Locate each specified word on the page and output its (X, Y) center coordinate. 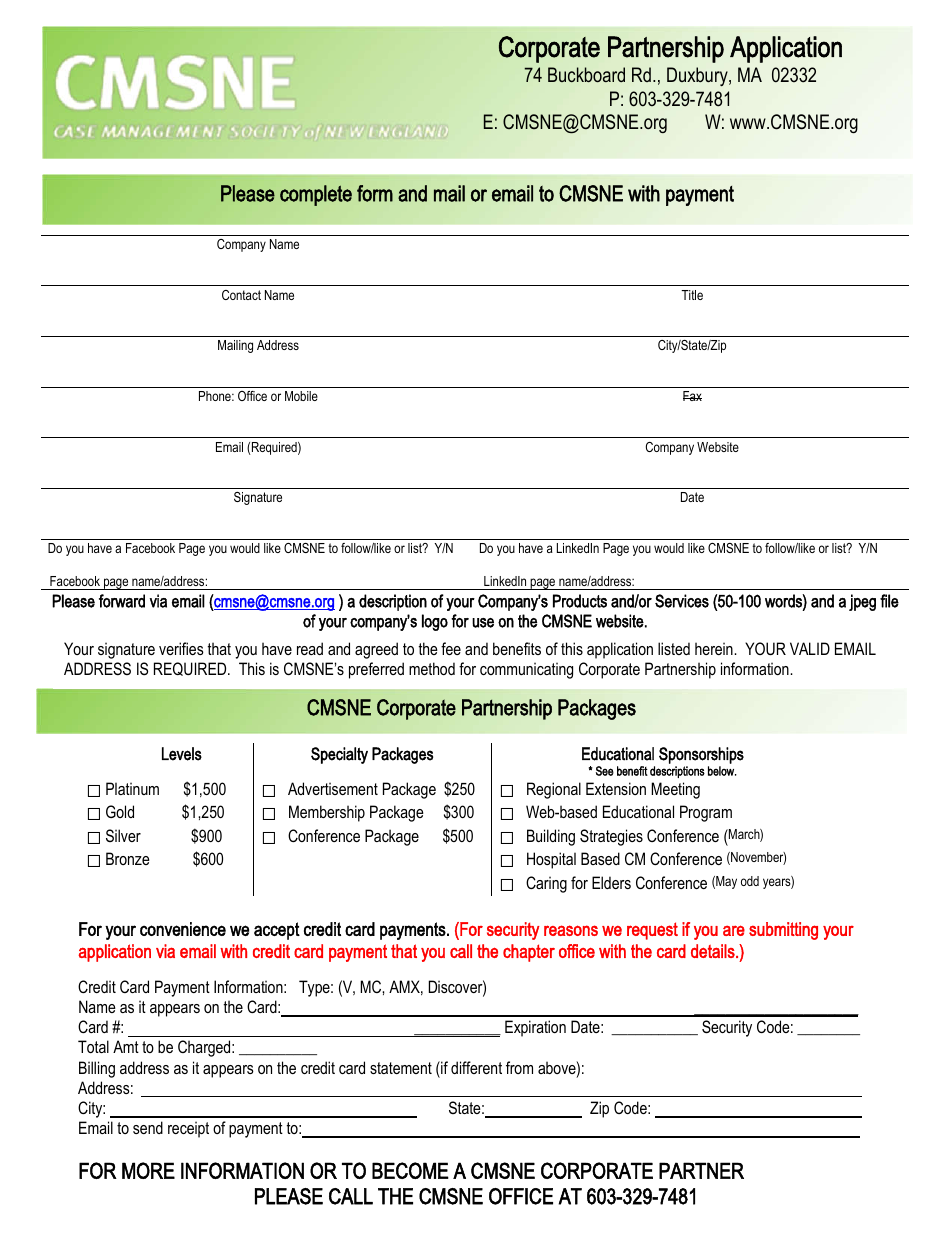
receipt (188, 1129)
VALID (810, 648)
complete (316, 195)
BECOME (410, 1170)
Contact (241, 295)
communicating (526, 670)
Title (692, 295)
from (519, 1067)
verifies (181, 648)
